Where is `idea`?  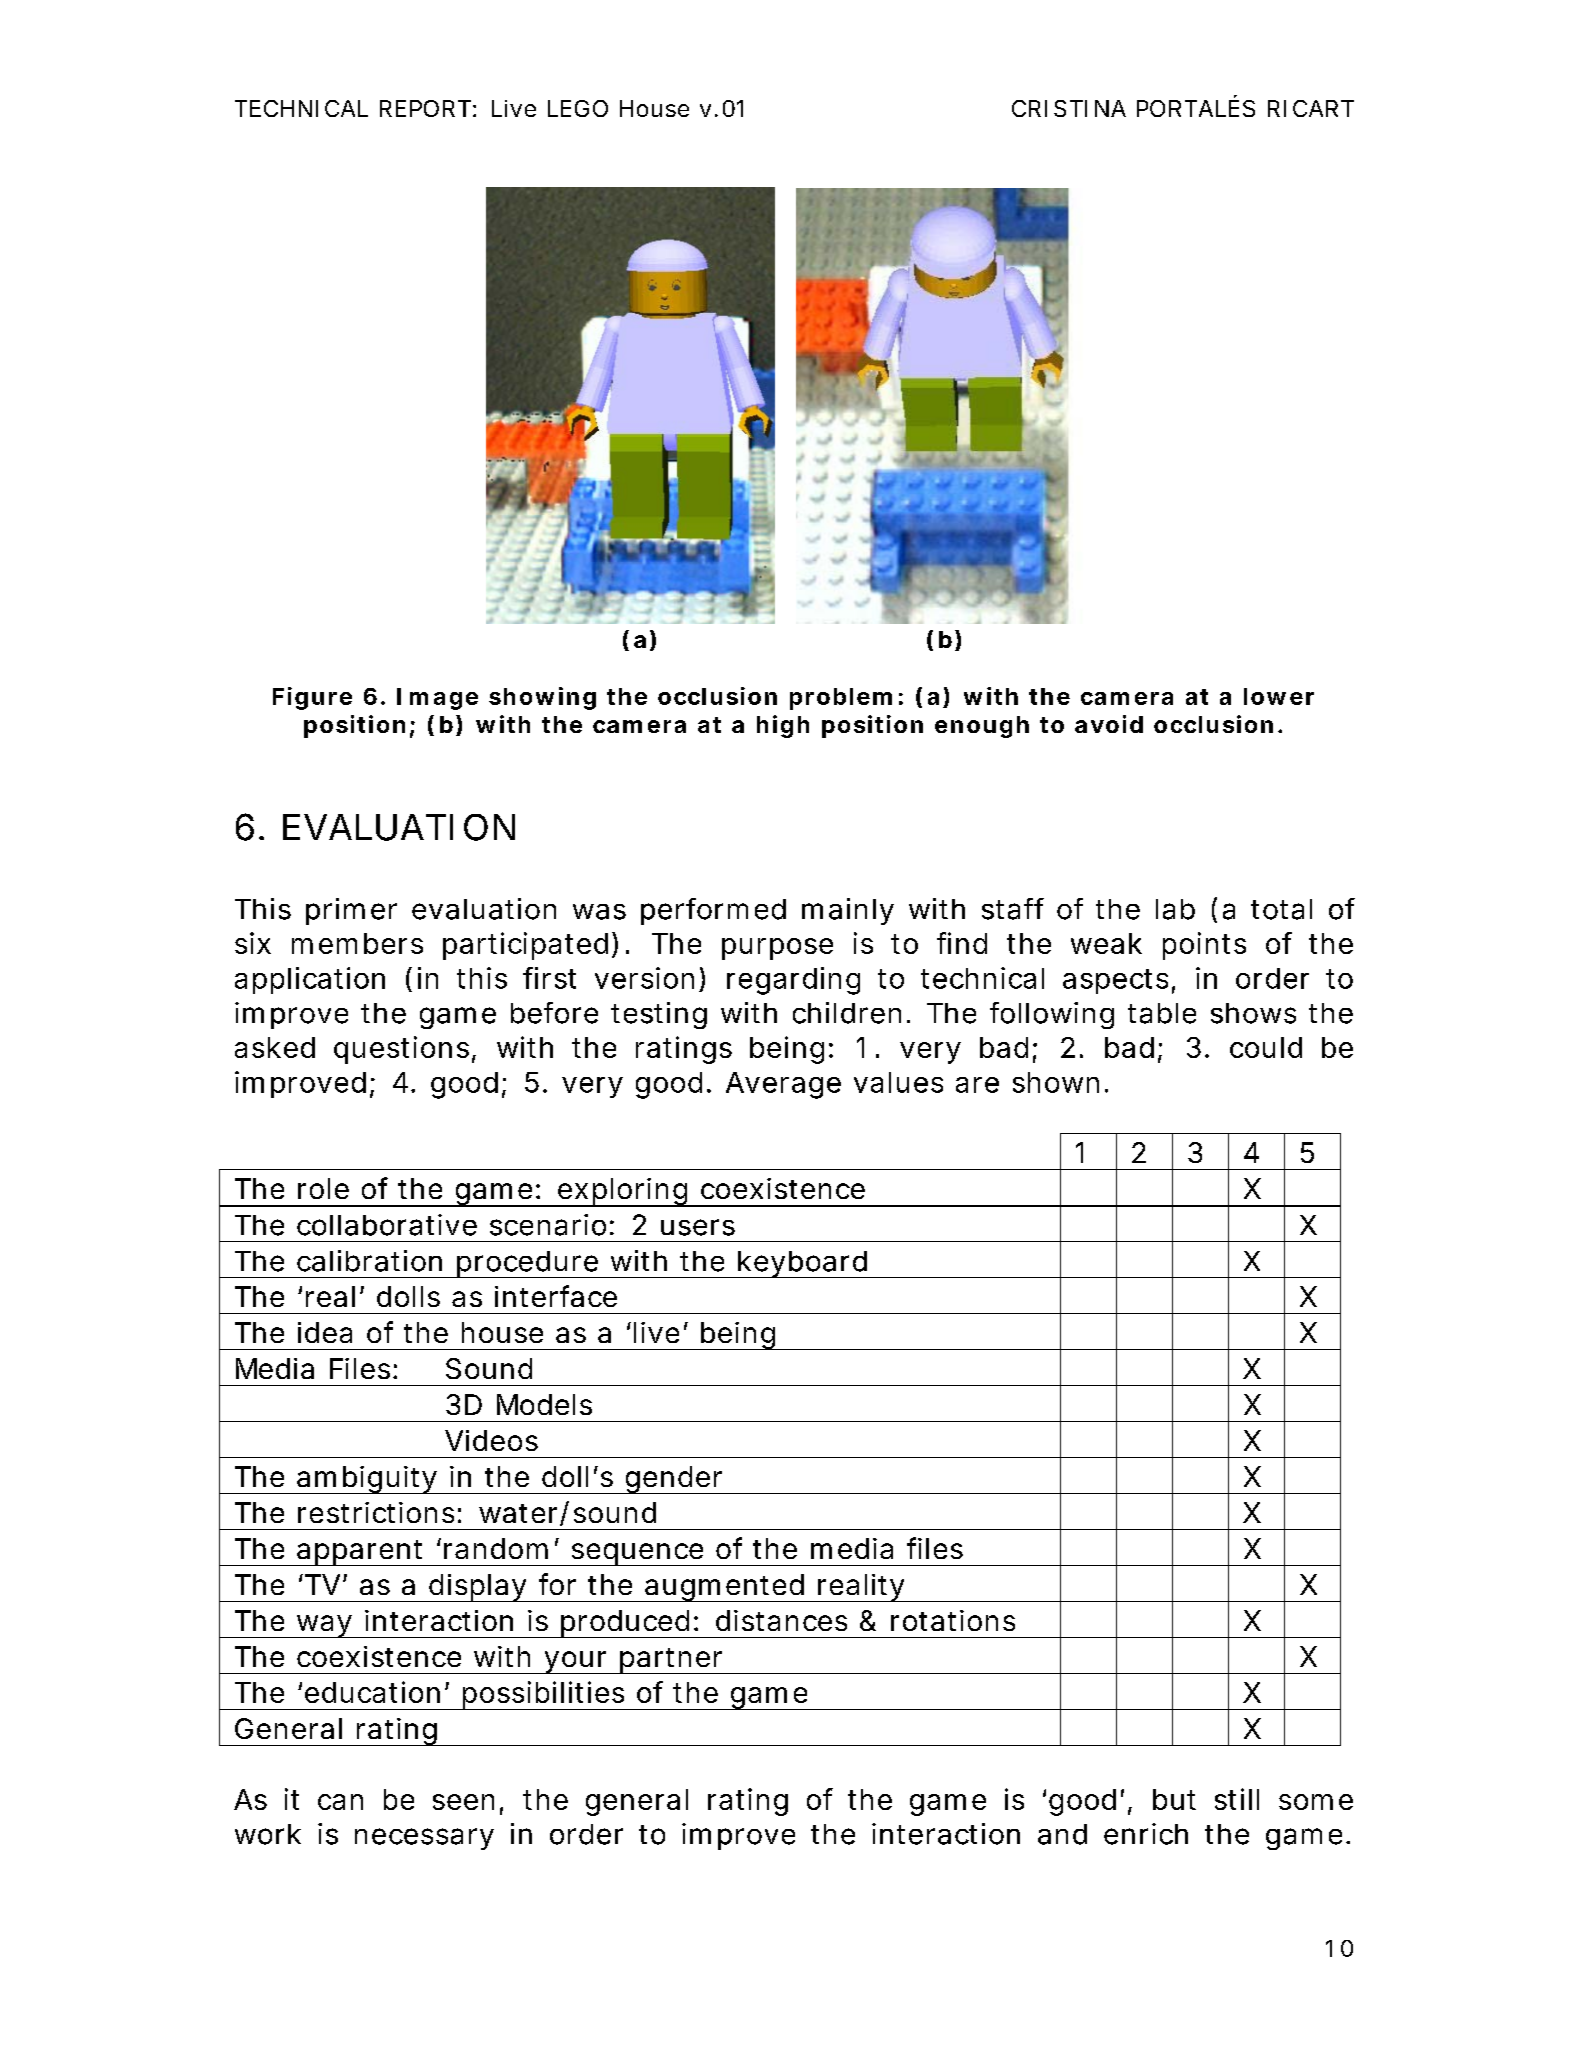
idea is located at coordinates (325, 1332).
